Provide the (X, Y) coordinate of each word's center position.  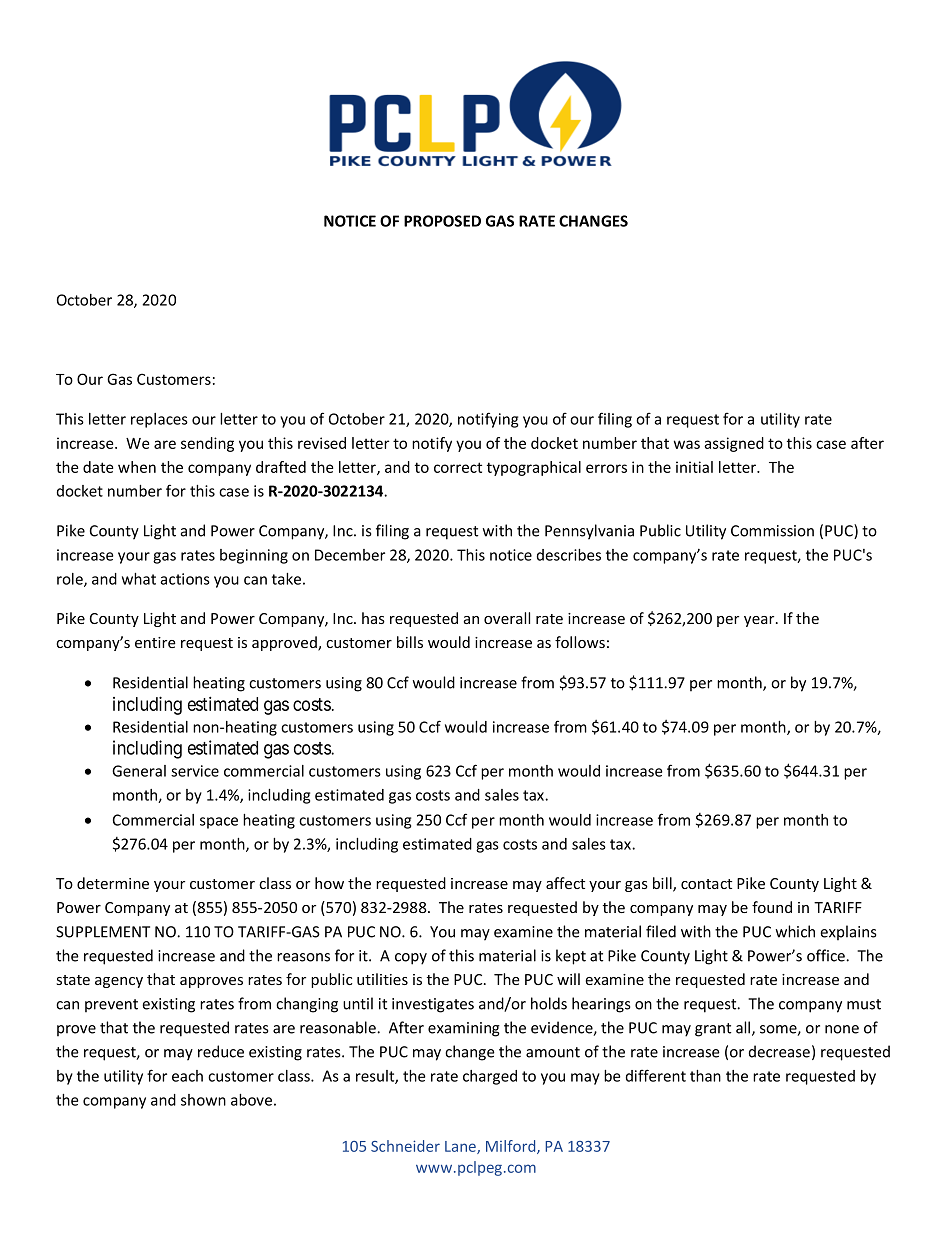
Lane (461, 1147)
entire (155, 642)
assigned (734, 444)
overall (507, 618)
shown (203, 1100)
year (760, 621)
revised (322, 443)
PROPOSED (442, 221)
